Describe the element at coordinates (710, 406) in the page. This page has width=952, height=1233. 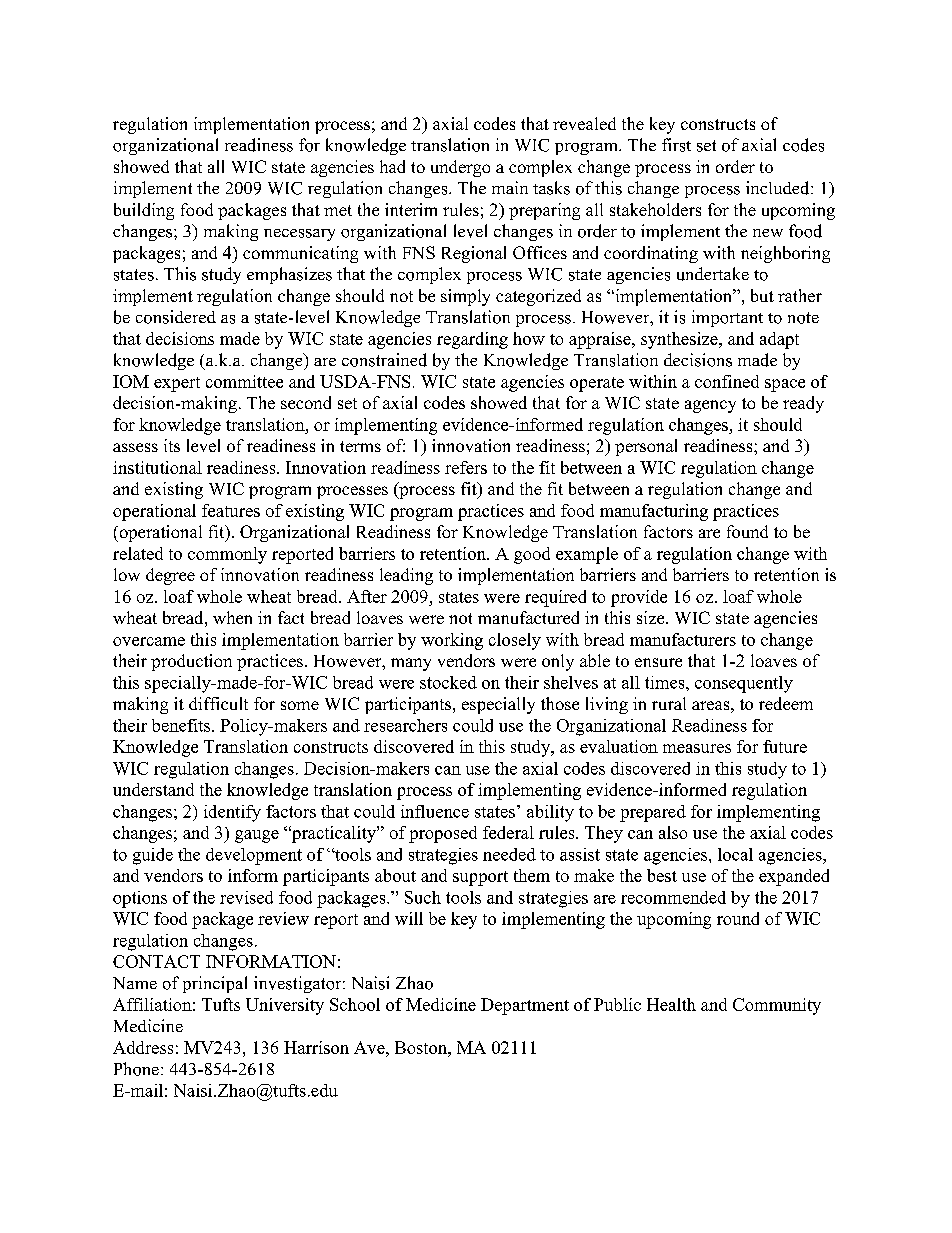
I see `agency` at that location.
